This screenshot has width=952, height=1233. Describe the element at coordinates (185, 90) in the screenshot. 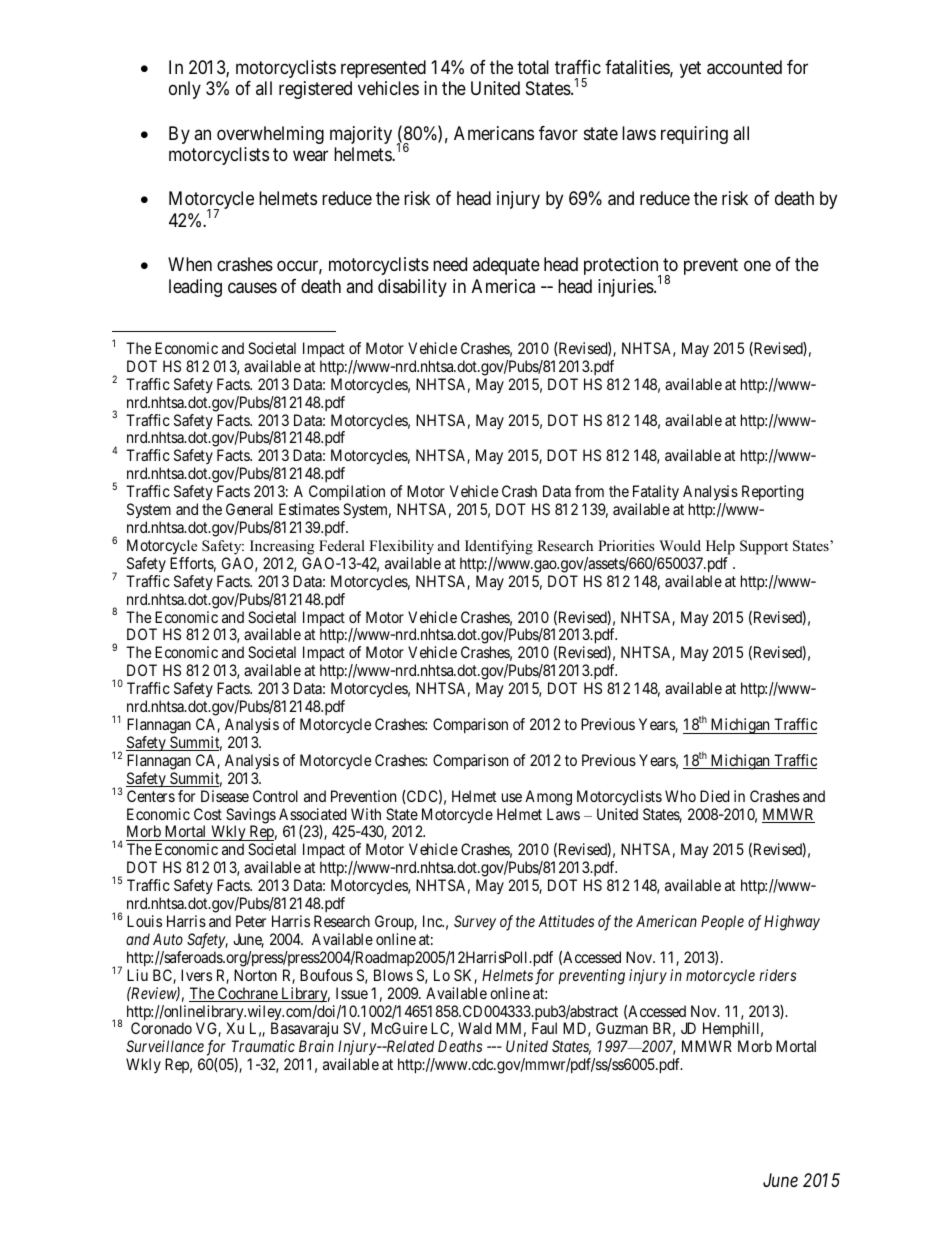

I see `only` at that location.
